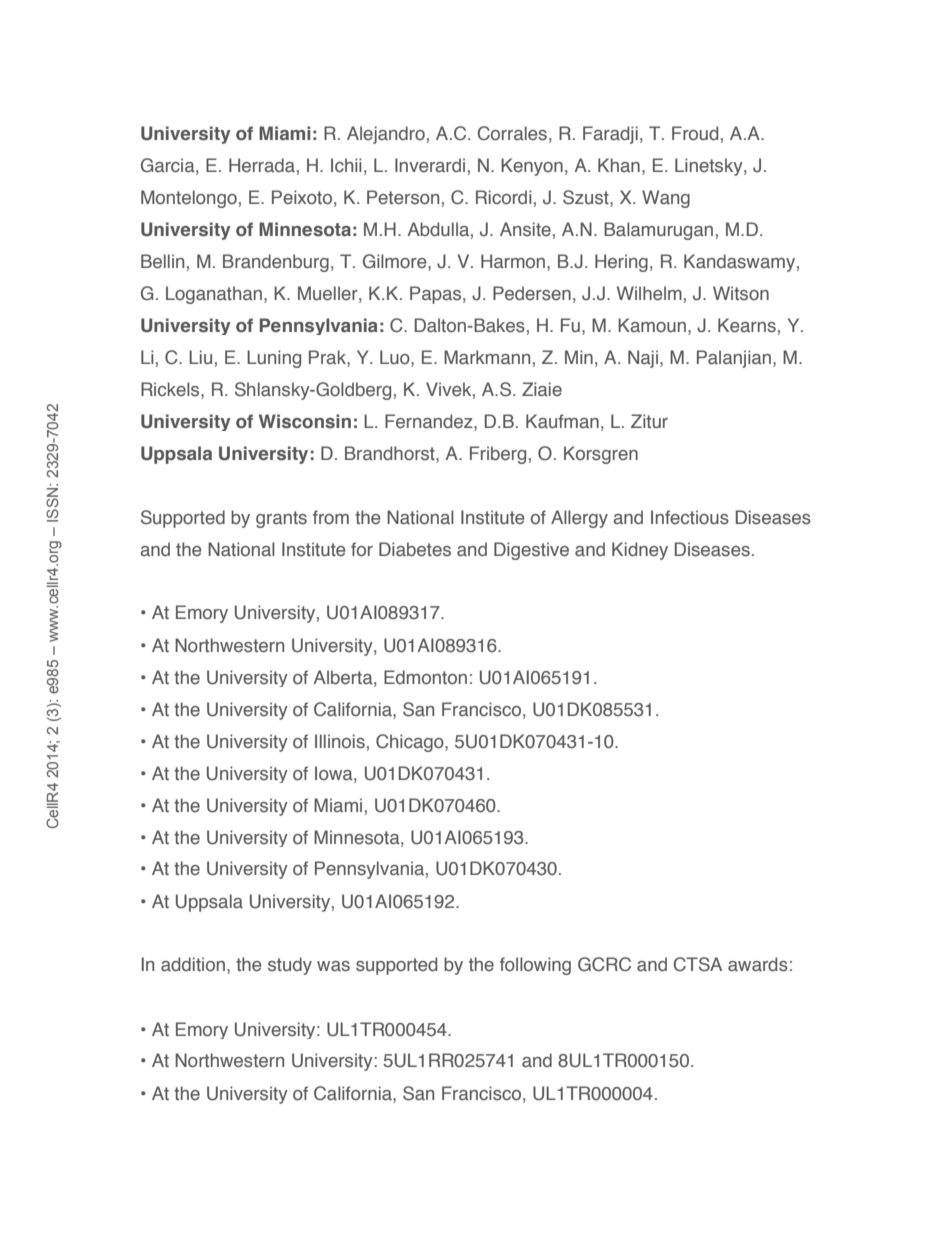 Image resolution: width=952 pixels, height=1233 pixels. What do you see at coordinates (690, 517) in the document?
I see `Infectious` at bounding box center [690, 517].
